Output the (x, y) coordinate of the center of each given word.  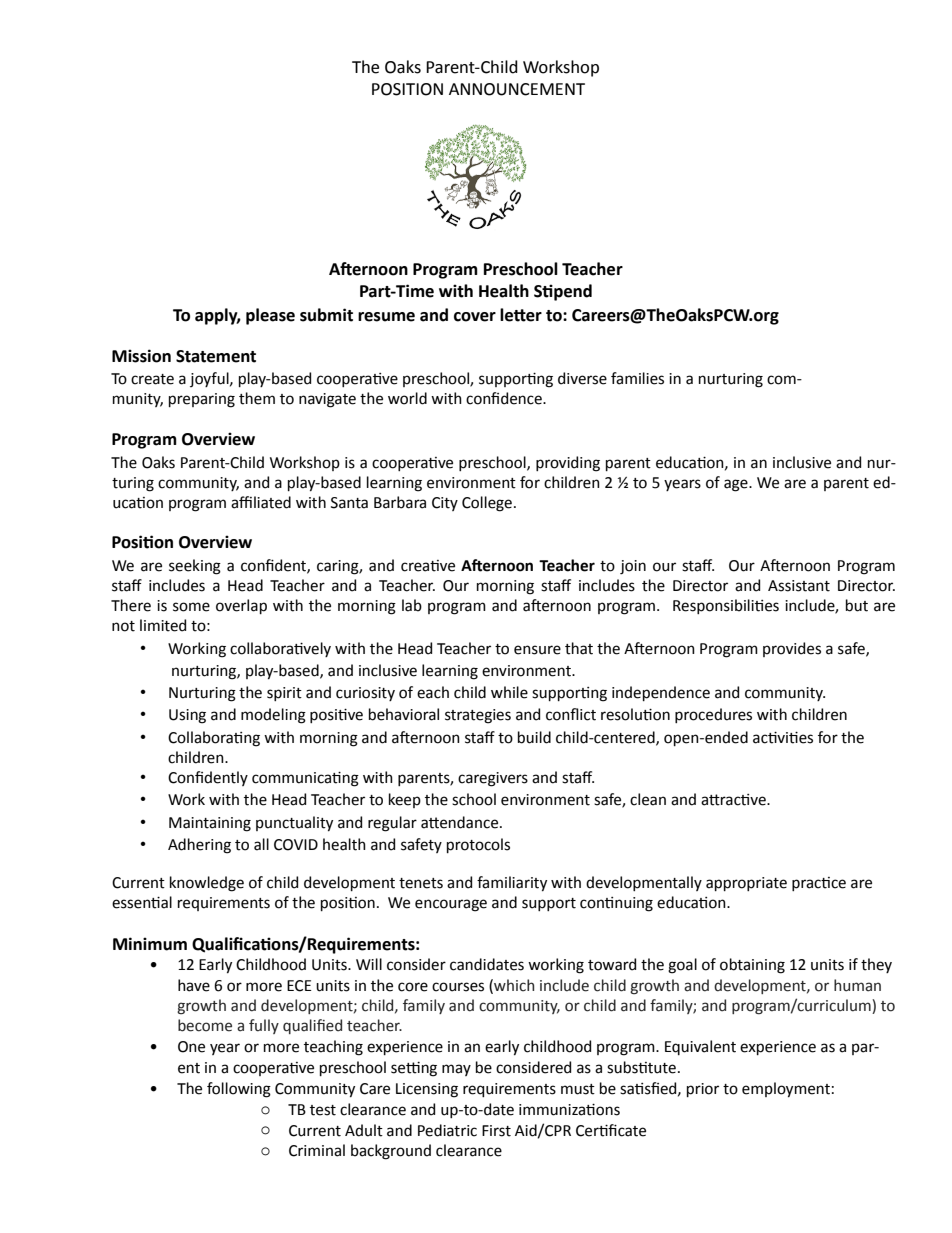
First (496, 1131)
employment (786, 1090)
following (239, 1090)
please (270, 316)
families (637, 378)
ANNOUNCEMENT (517, 89)
